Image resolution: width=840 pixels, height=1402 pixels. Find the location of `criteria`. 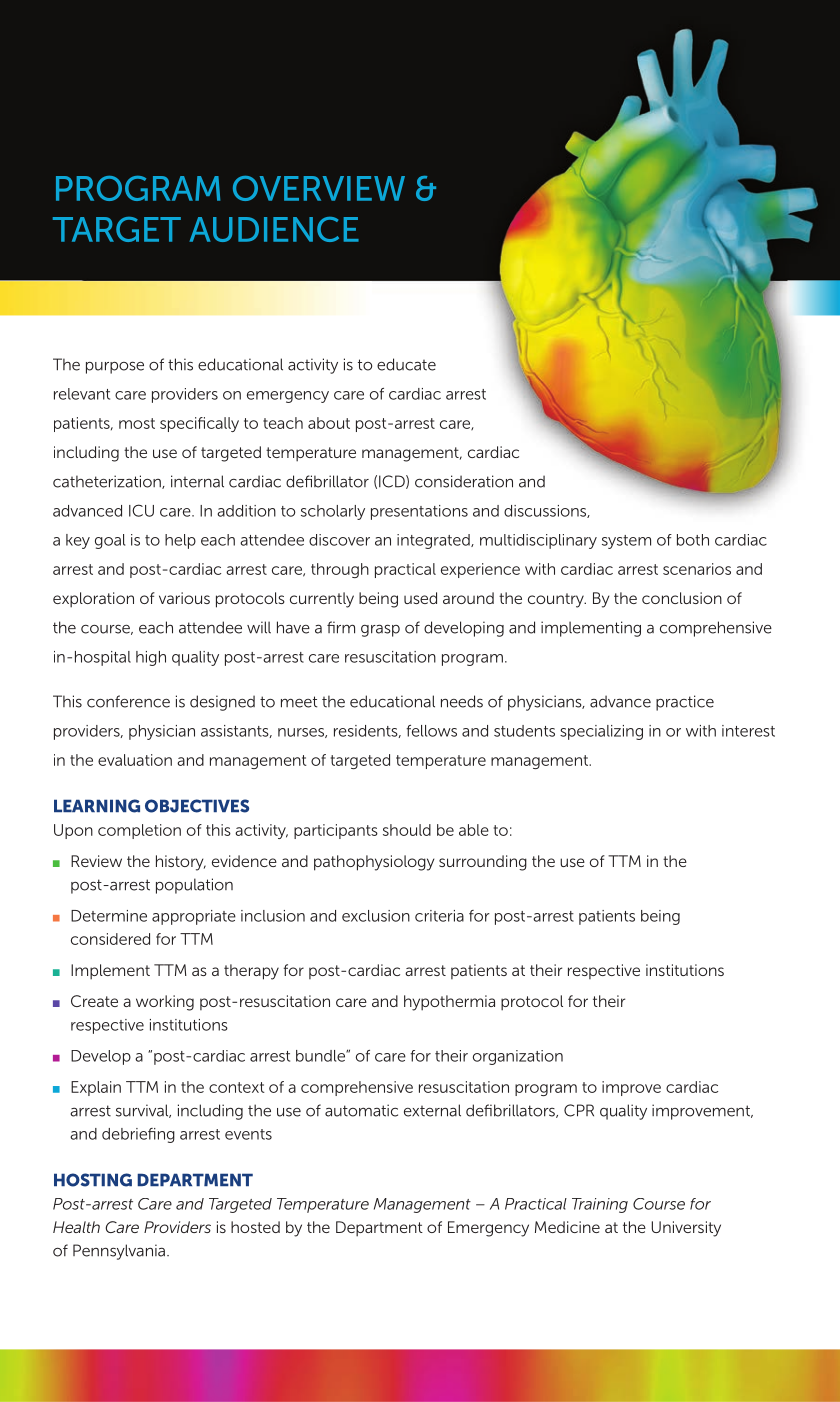

criteria is located at coordinates (439, 916).
